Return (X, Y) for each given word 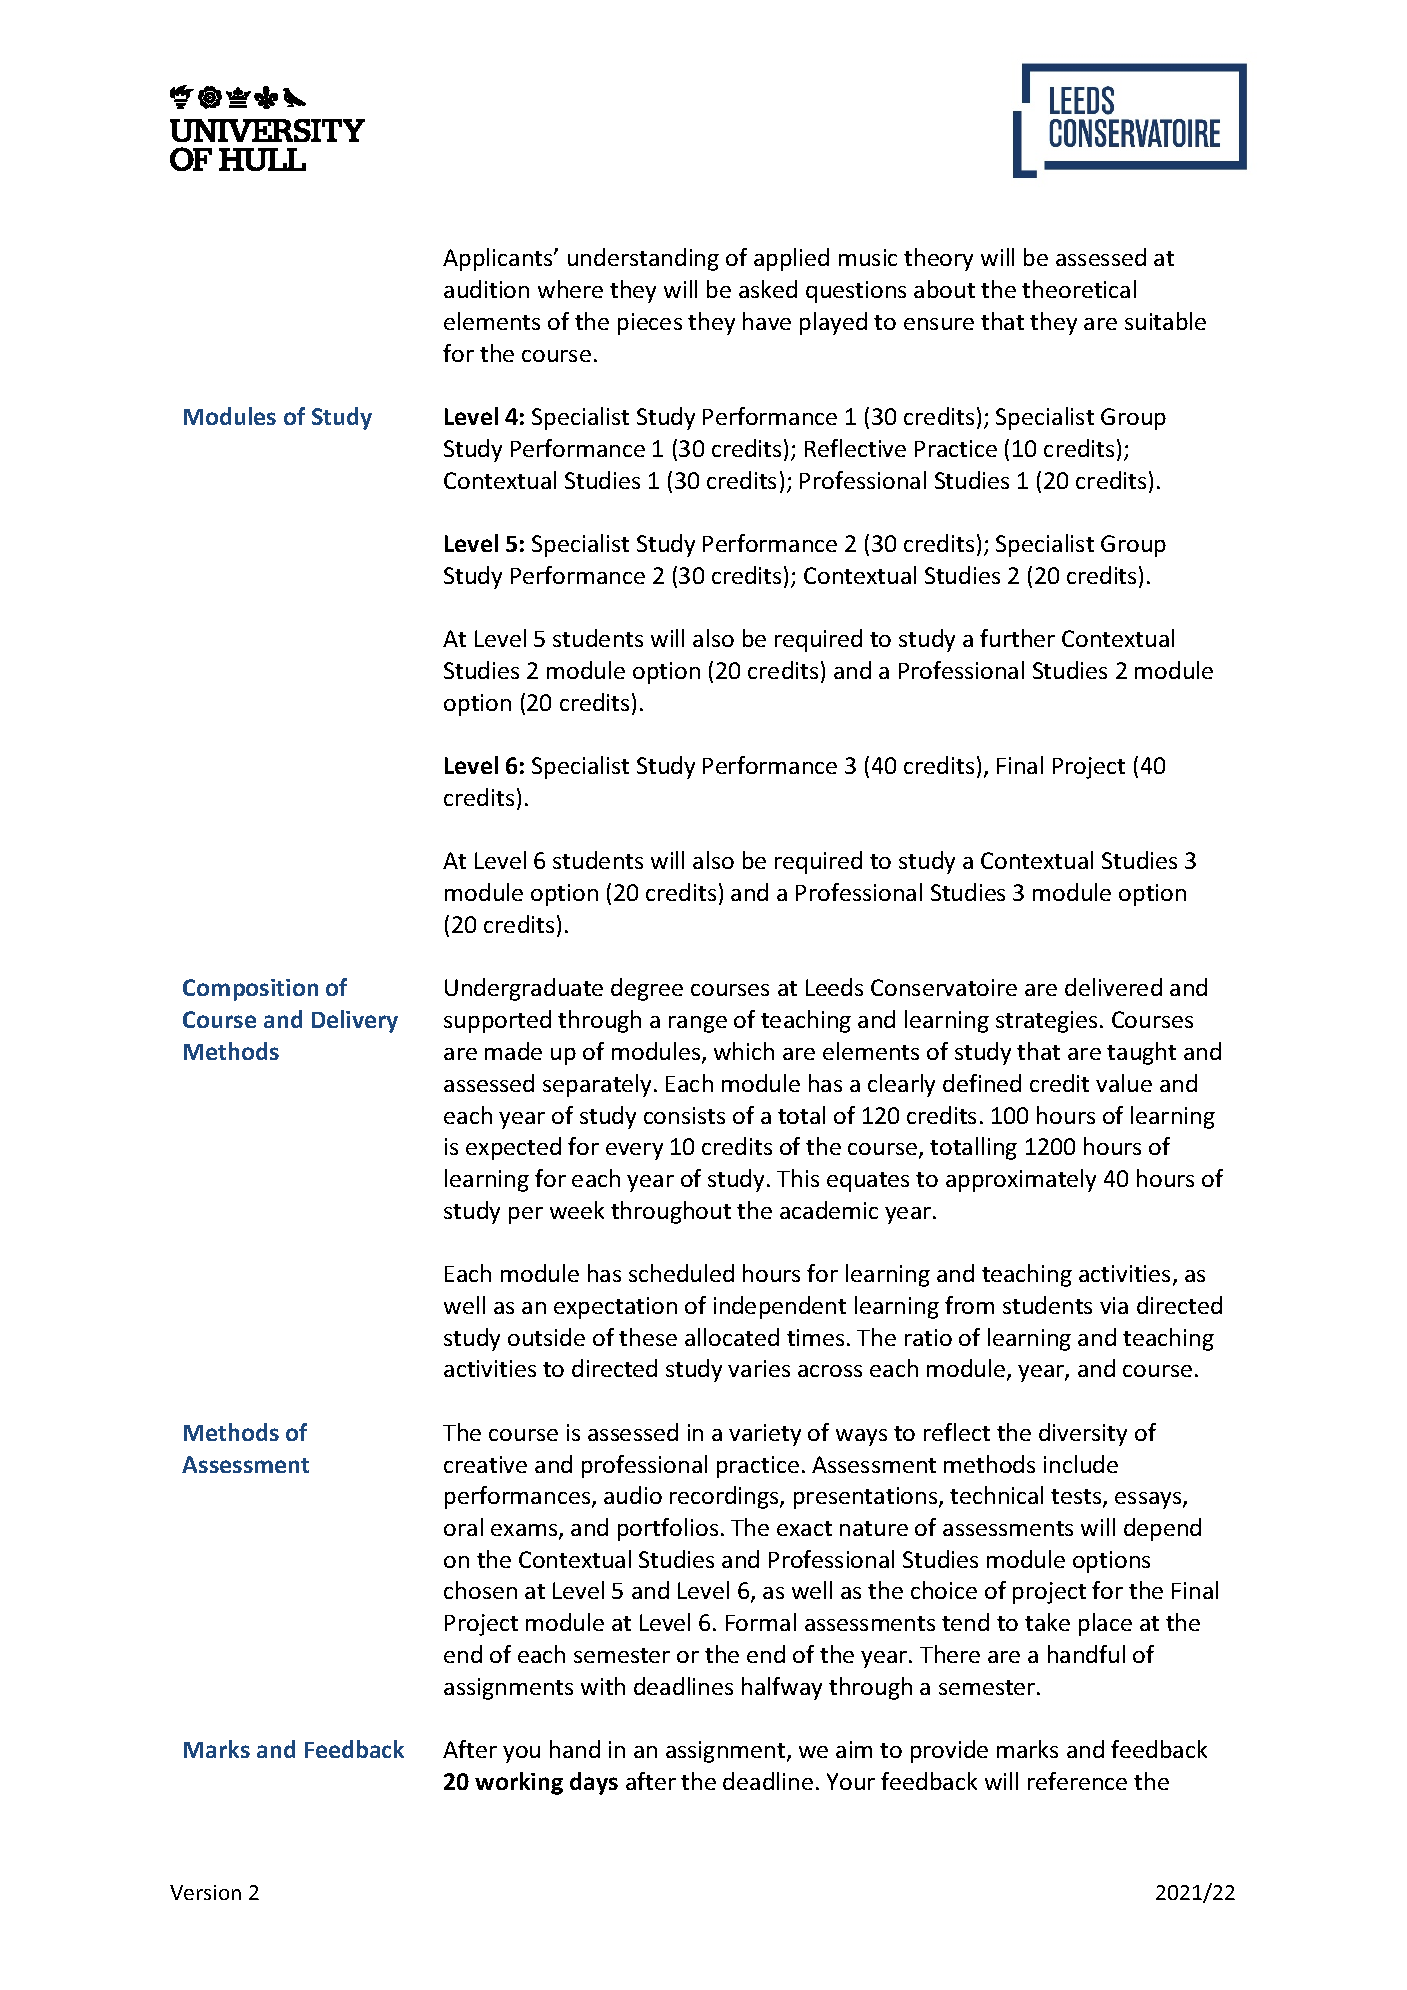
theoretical (1079, 289)
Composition (250, 990)
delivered (1113, 987)
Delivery (355, 1021)
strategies (1046, 1022)
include (1081, 1464)
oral (463, 1527)
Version (205, 1892)
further (1017, 638)
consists (684, 1115)
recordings (725, 1497)
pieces (650, 324)
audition (486, 289)
